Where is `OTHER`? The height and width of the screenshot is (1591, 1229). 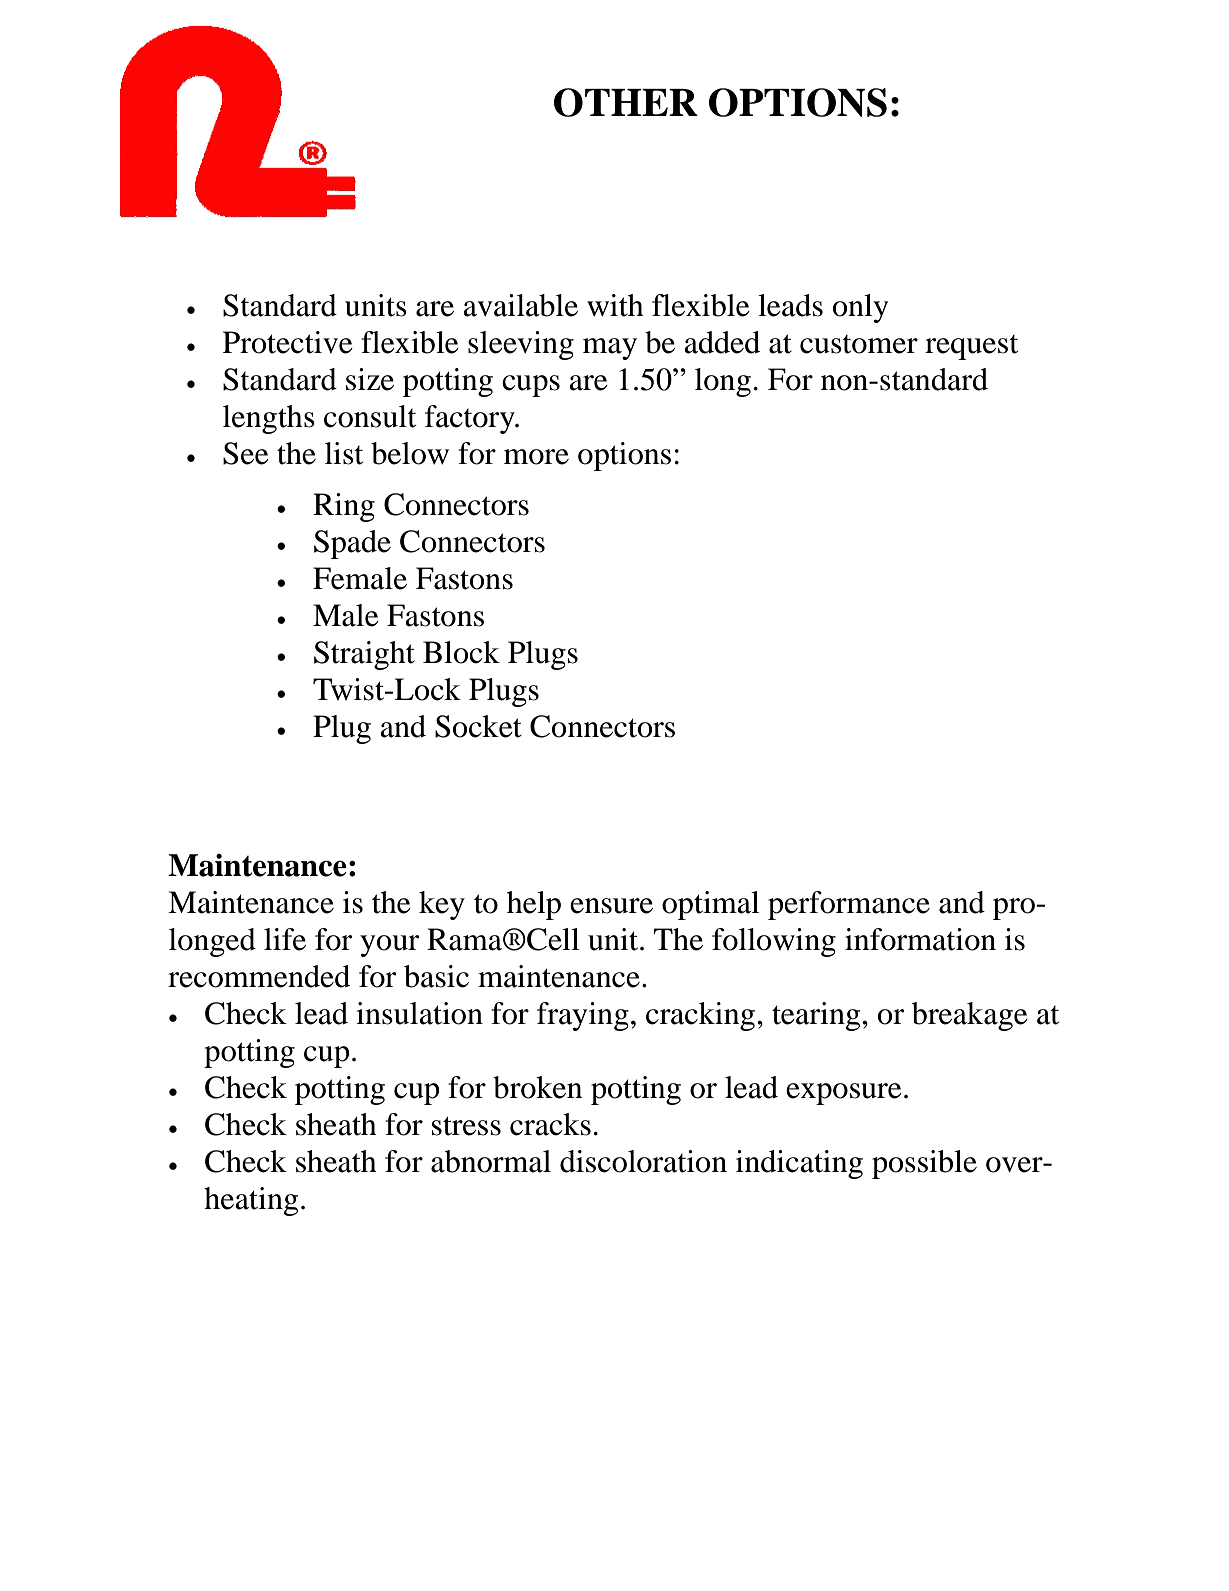 OTHER is located at coordinates (626, 102).
